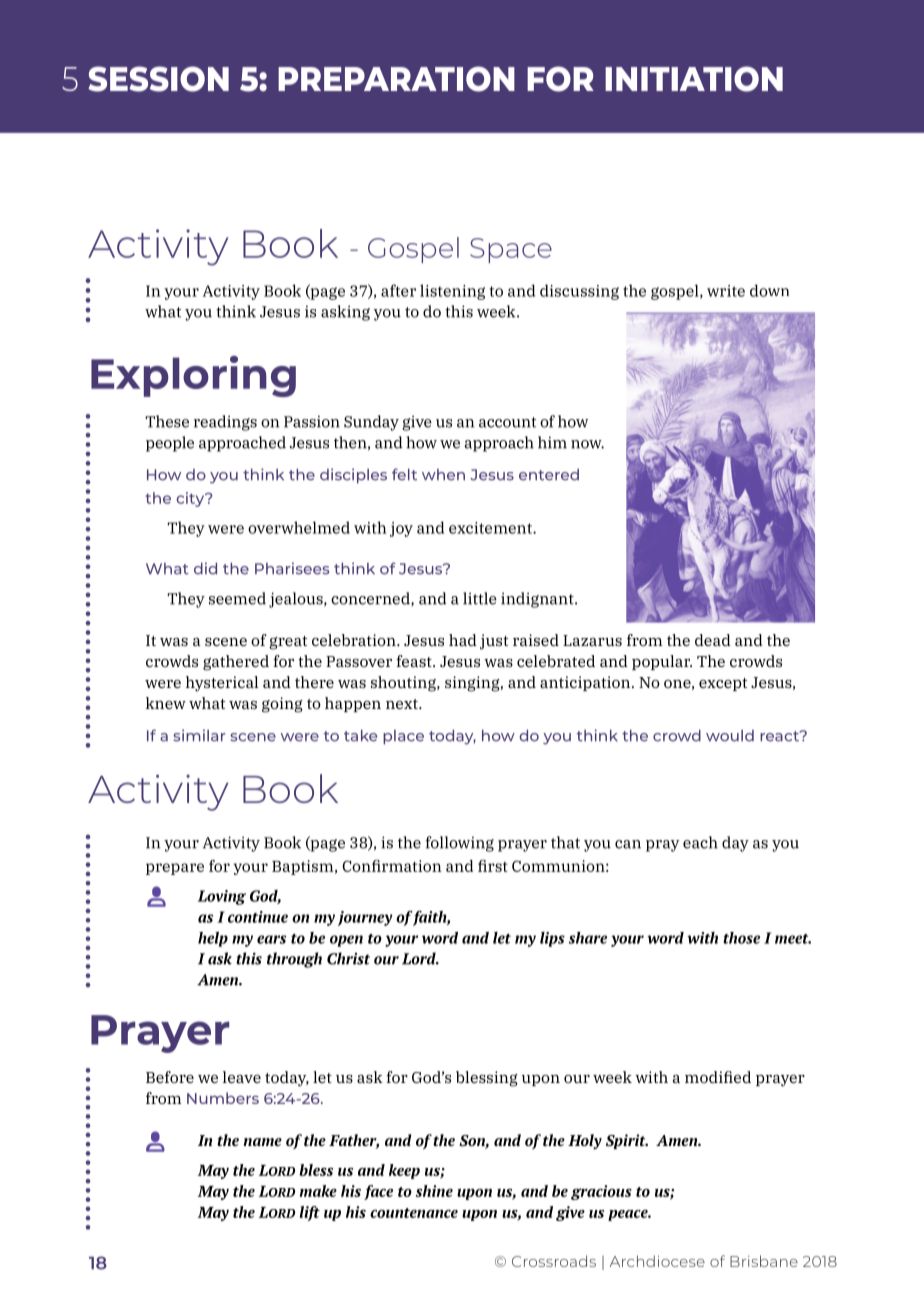  Describe the element at coordinates (213, 939) in the screenshot. I see `help` at that location.
